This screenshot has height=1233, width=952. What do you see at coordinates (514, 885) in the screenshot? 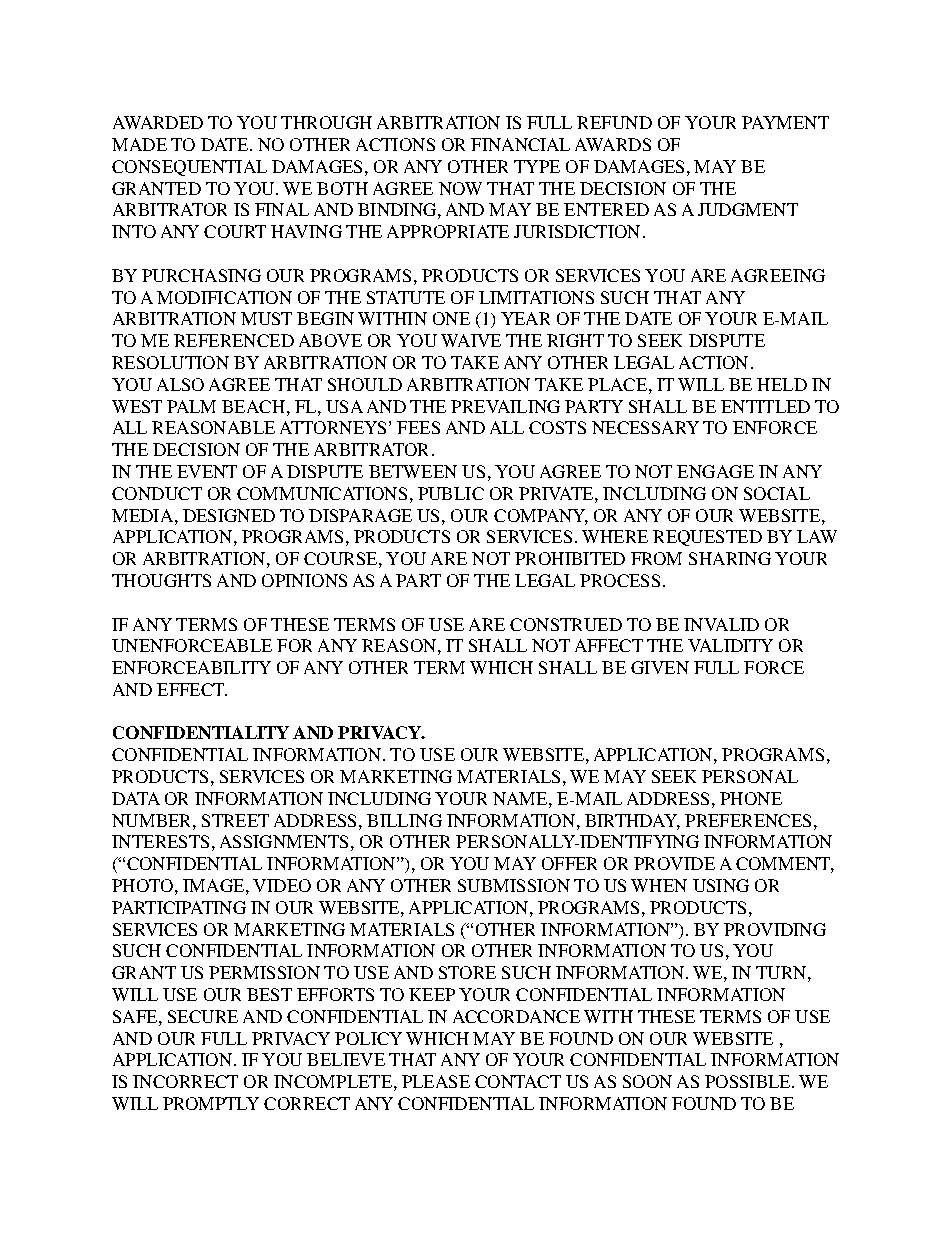
I see `SUBMISSION` at bounding box center [514, 885].
